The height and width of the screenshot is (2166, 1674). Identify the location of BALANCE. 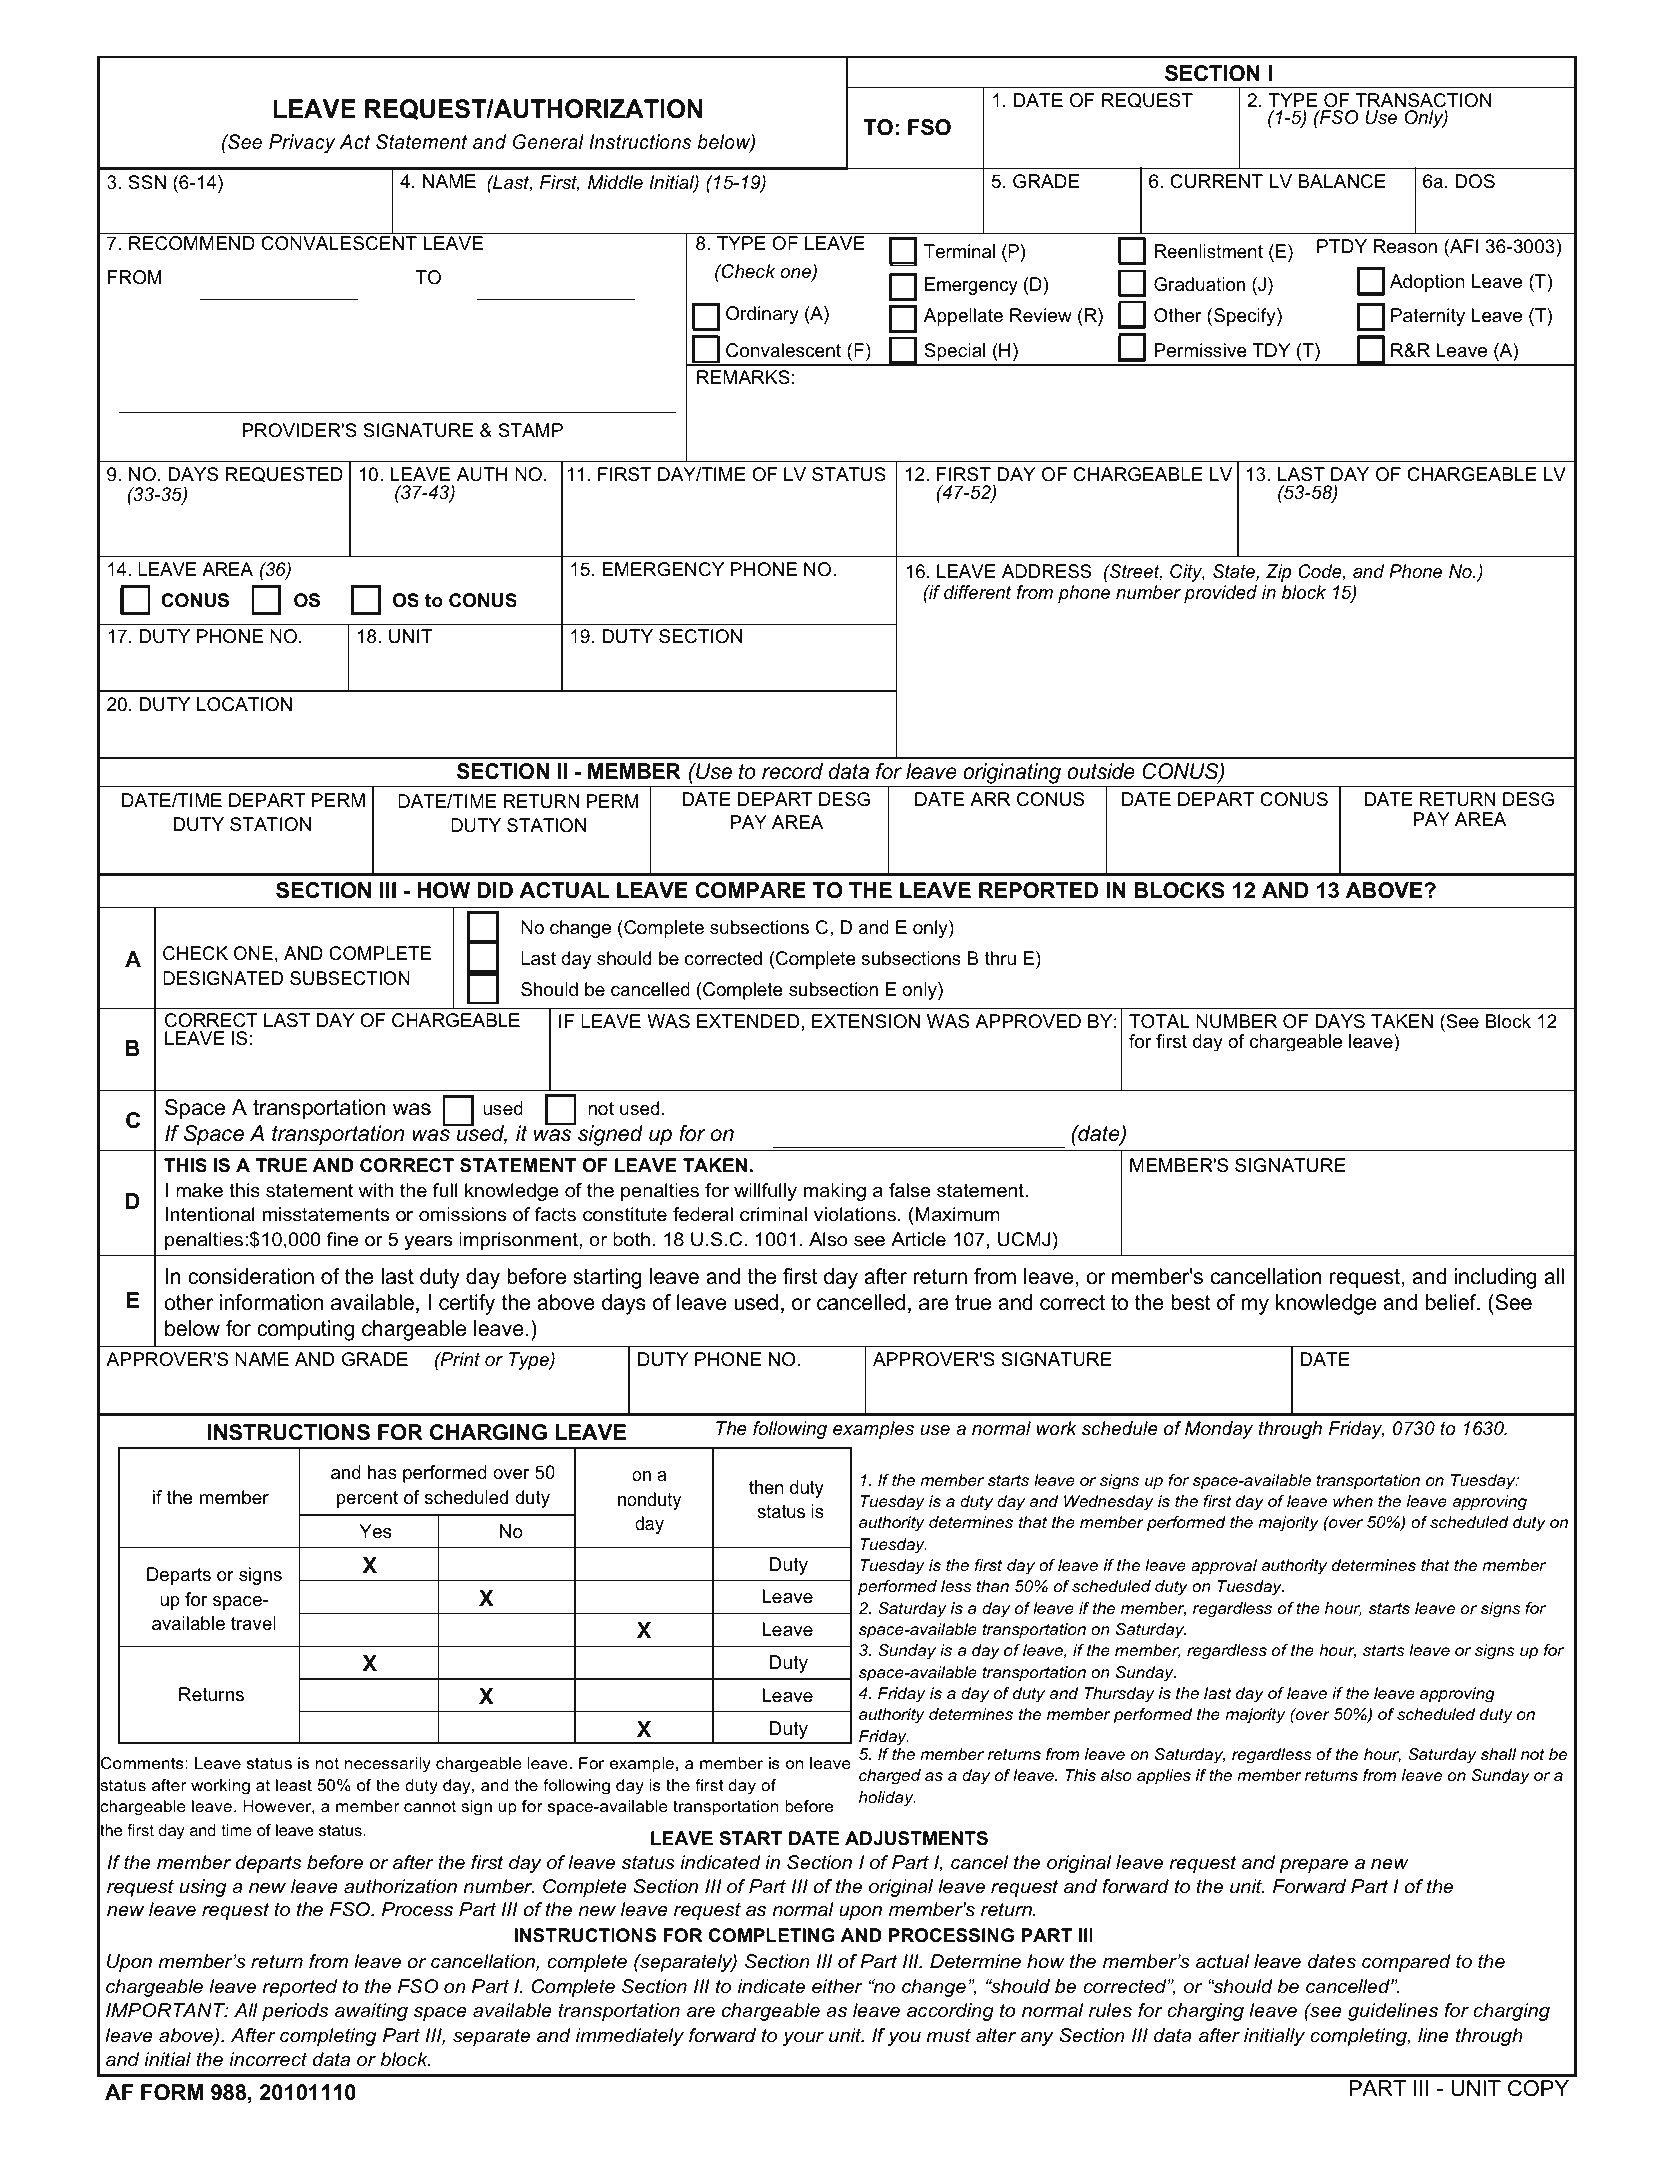
(1342, 181).
